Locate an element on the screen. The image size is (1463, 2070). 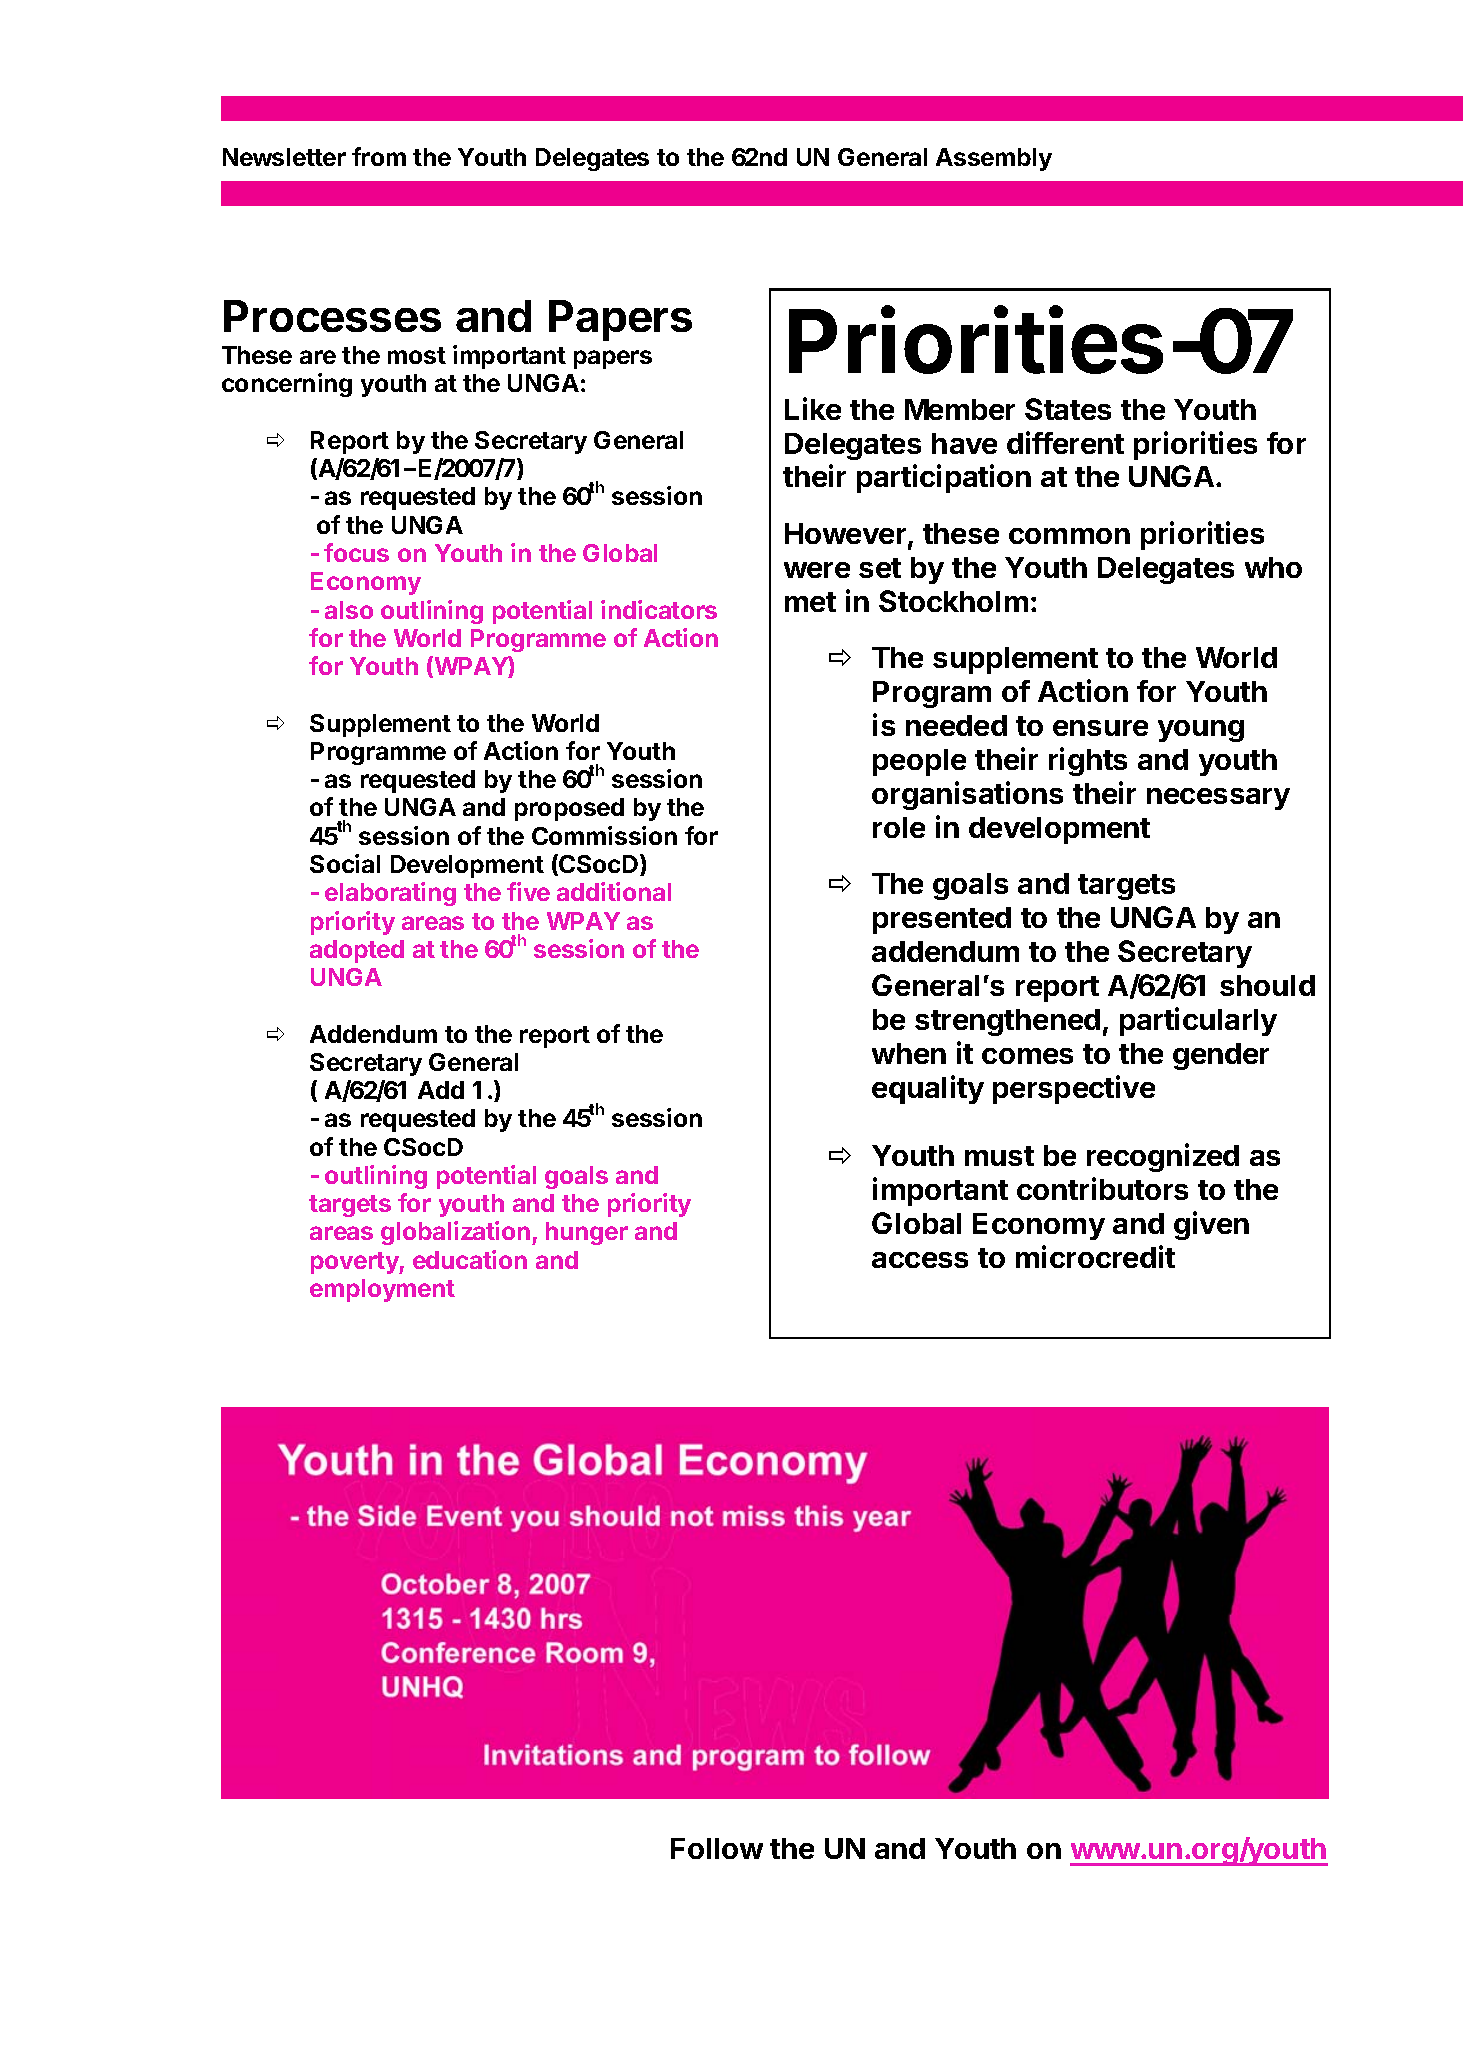
microcredit is located at coordinates (1095, 1256).
